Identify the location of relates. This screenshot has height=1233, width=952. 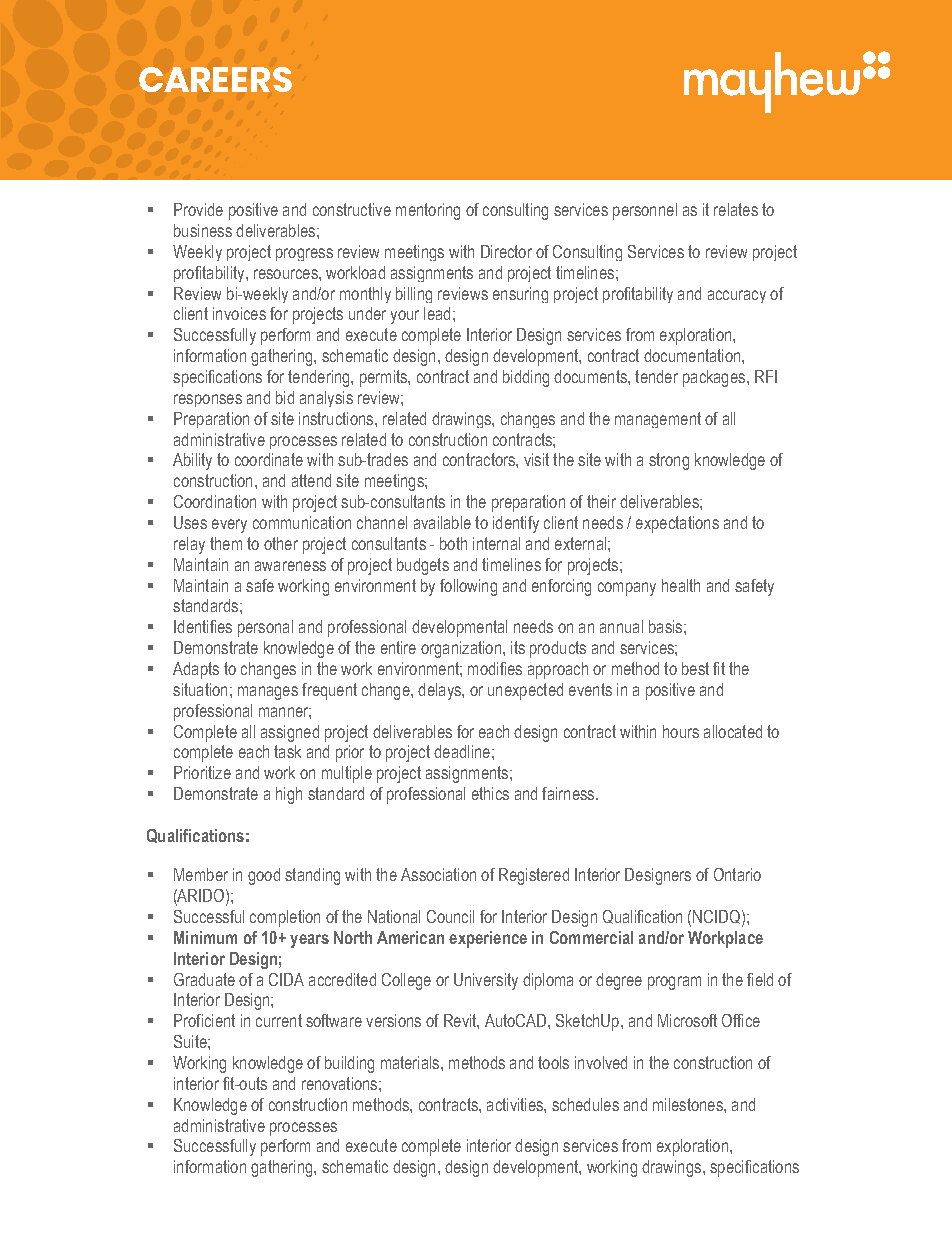
(736, 209).
